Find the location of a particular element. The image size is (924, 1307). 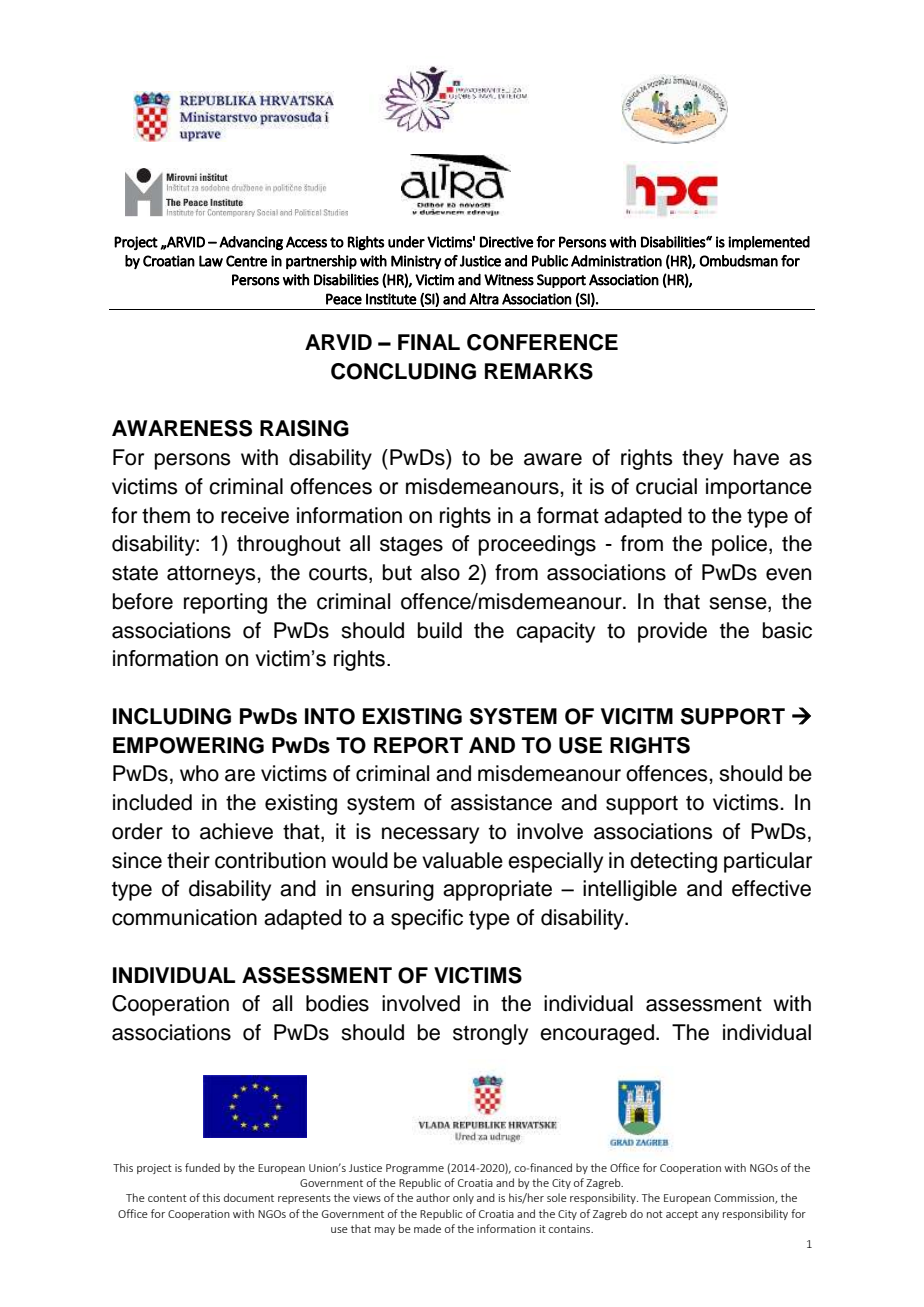

EMPOWERING is located at coordinates (188, 745).
